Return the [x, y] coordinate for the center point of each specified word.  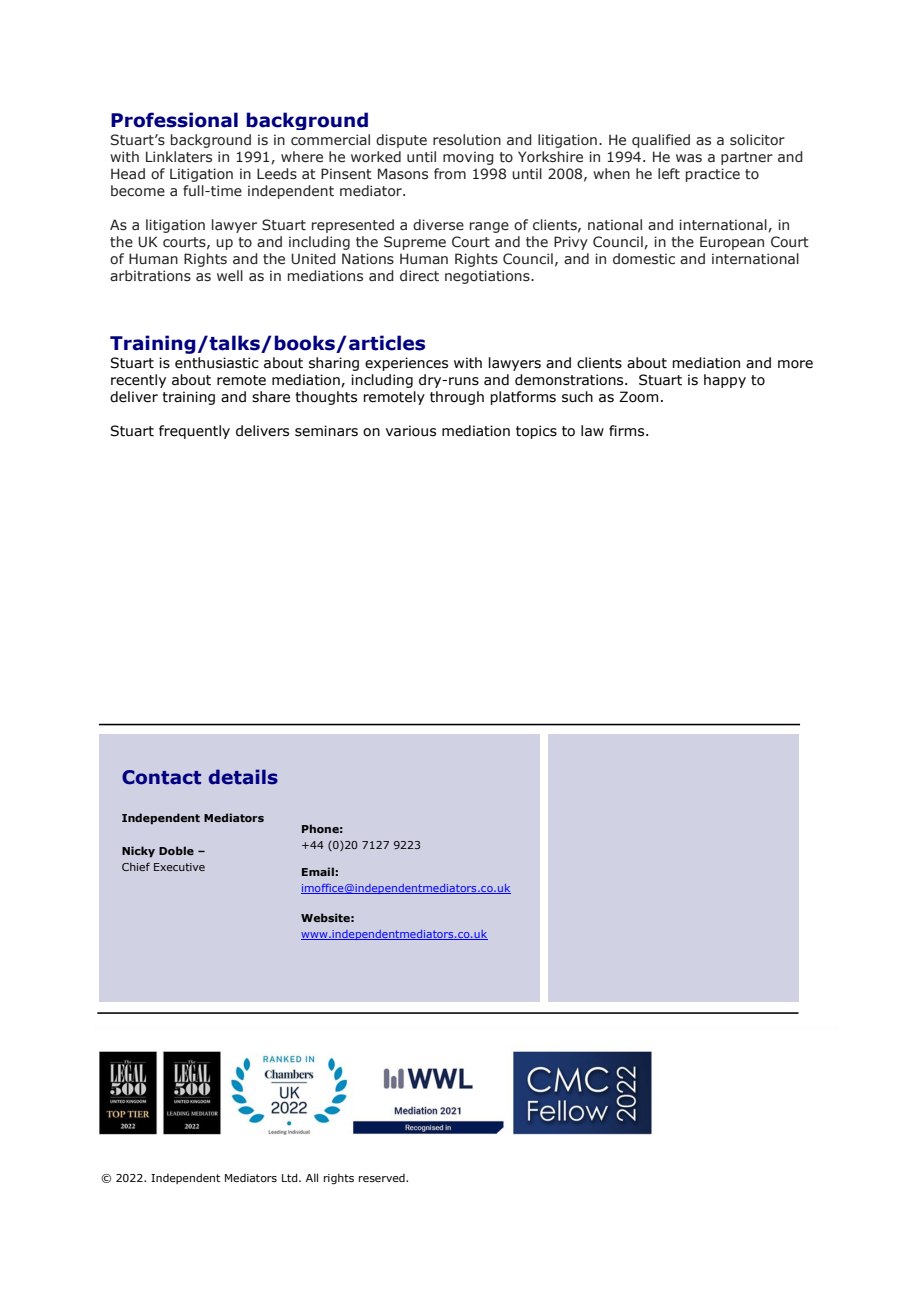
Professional [174, 120]
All [312, 1177]
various [411, 431]
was [689, 158]
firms [628, 431]
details [243, 777]
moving [468, 158]
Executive [179, 867]
